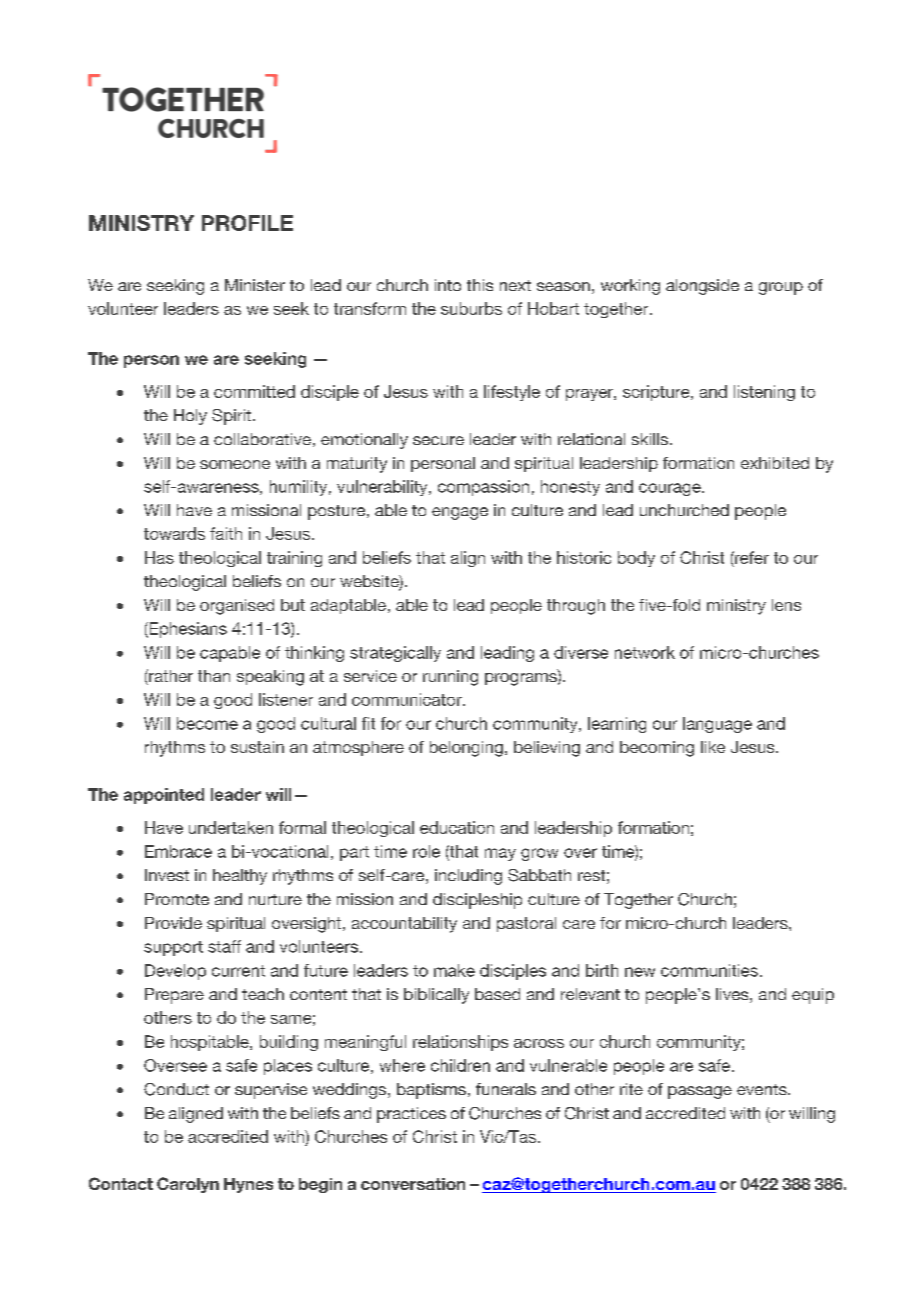 The width and height of the screenshot is (924, 1308). Describe the element at coordinates (247, 223) in the screenshot. I see `PROFILE` at that location.
